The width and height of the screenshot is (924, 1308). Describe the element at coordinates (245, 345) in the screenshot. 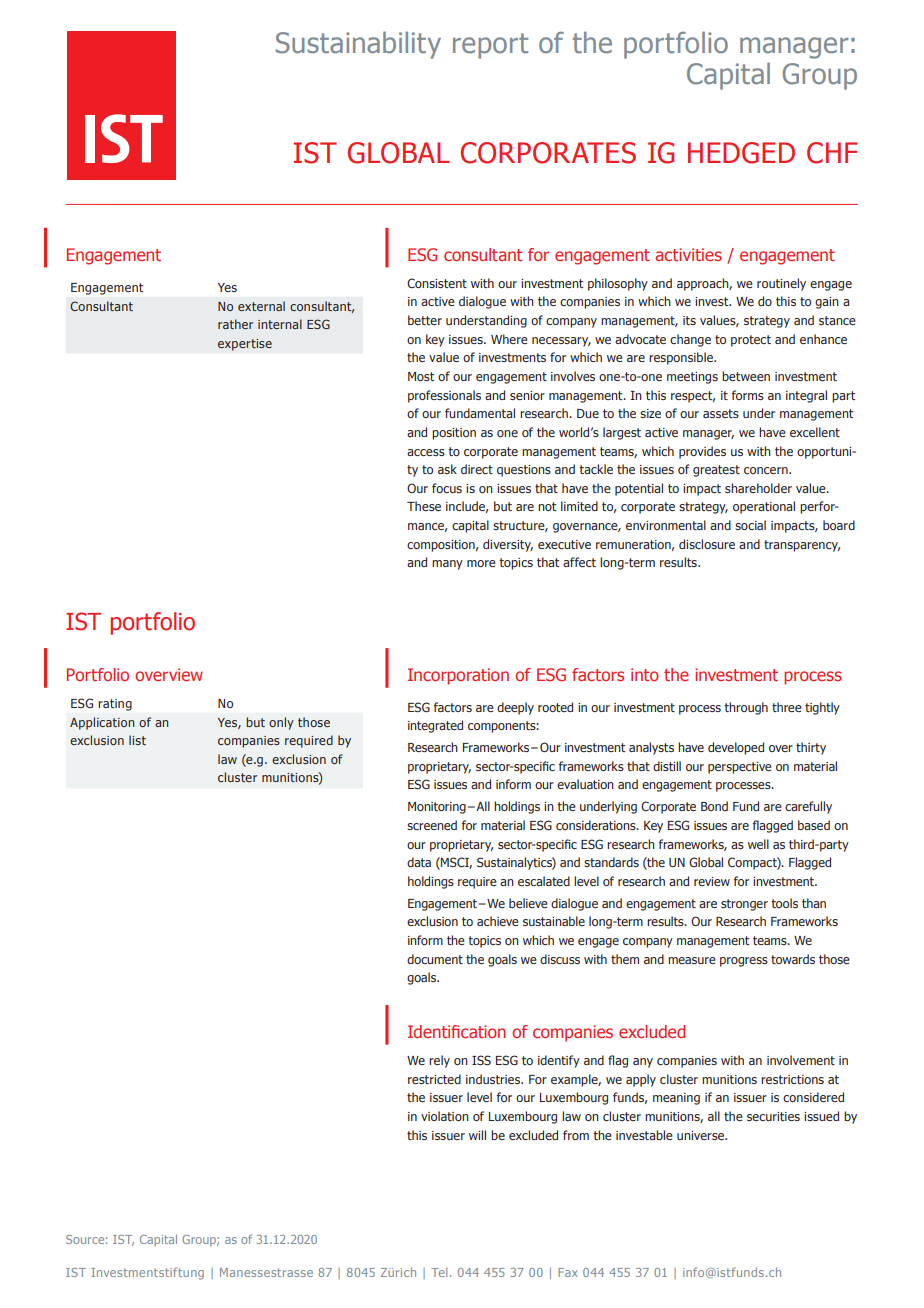

I see `expertise` at that location.
